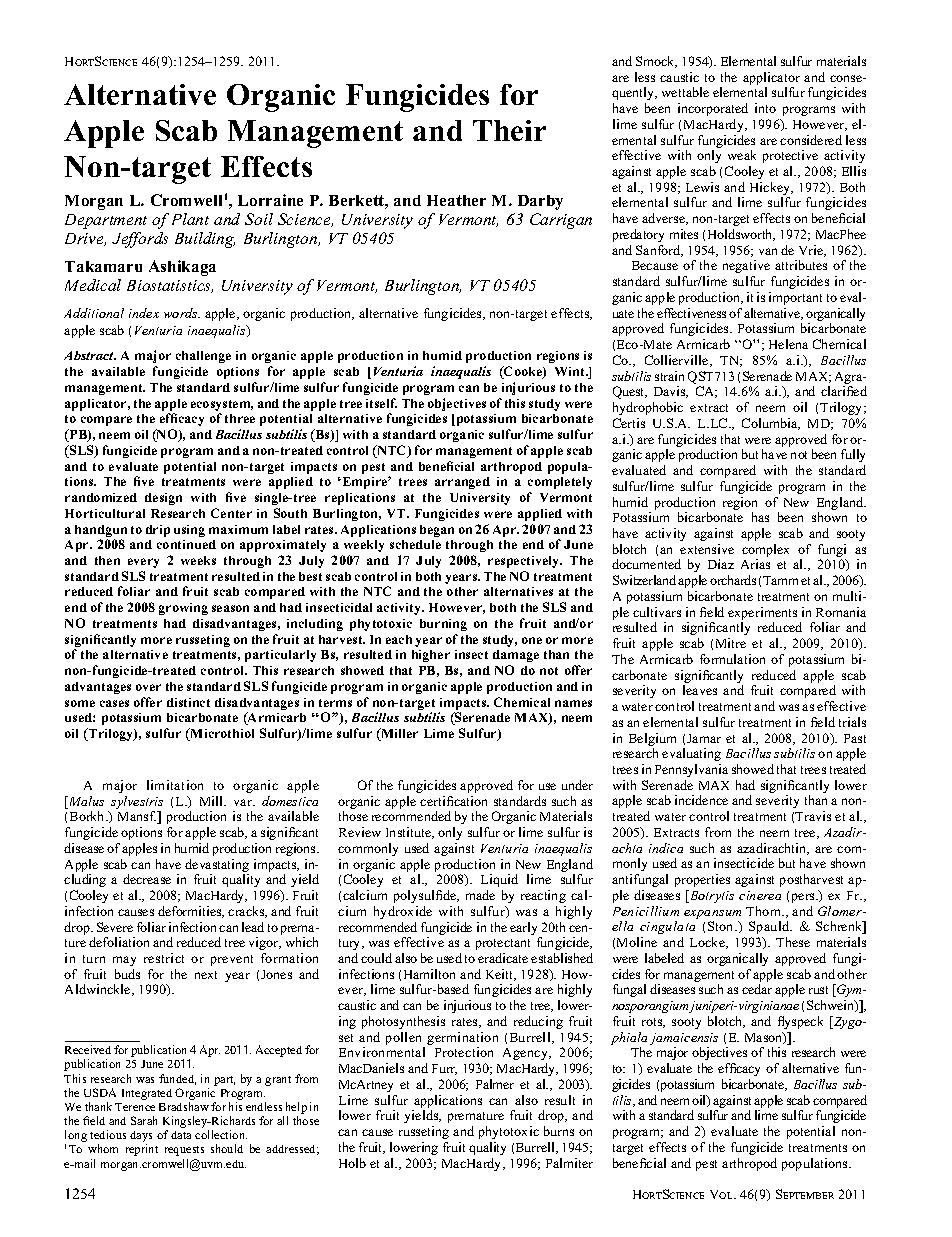  What do you see at coordinates (760, 895) in the image?
I see `cinerea` at bounding box center [760, 895].
